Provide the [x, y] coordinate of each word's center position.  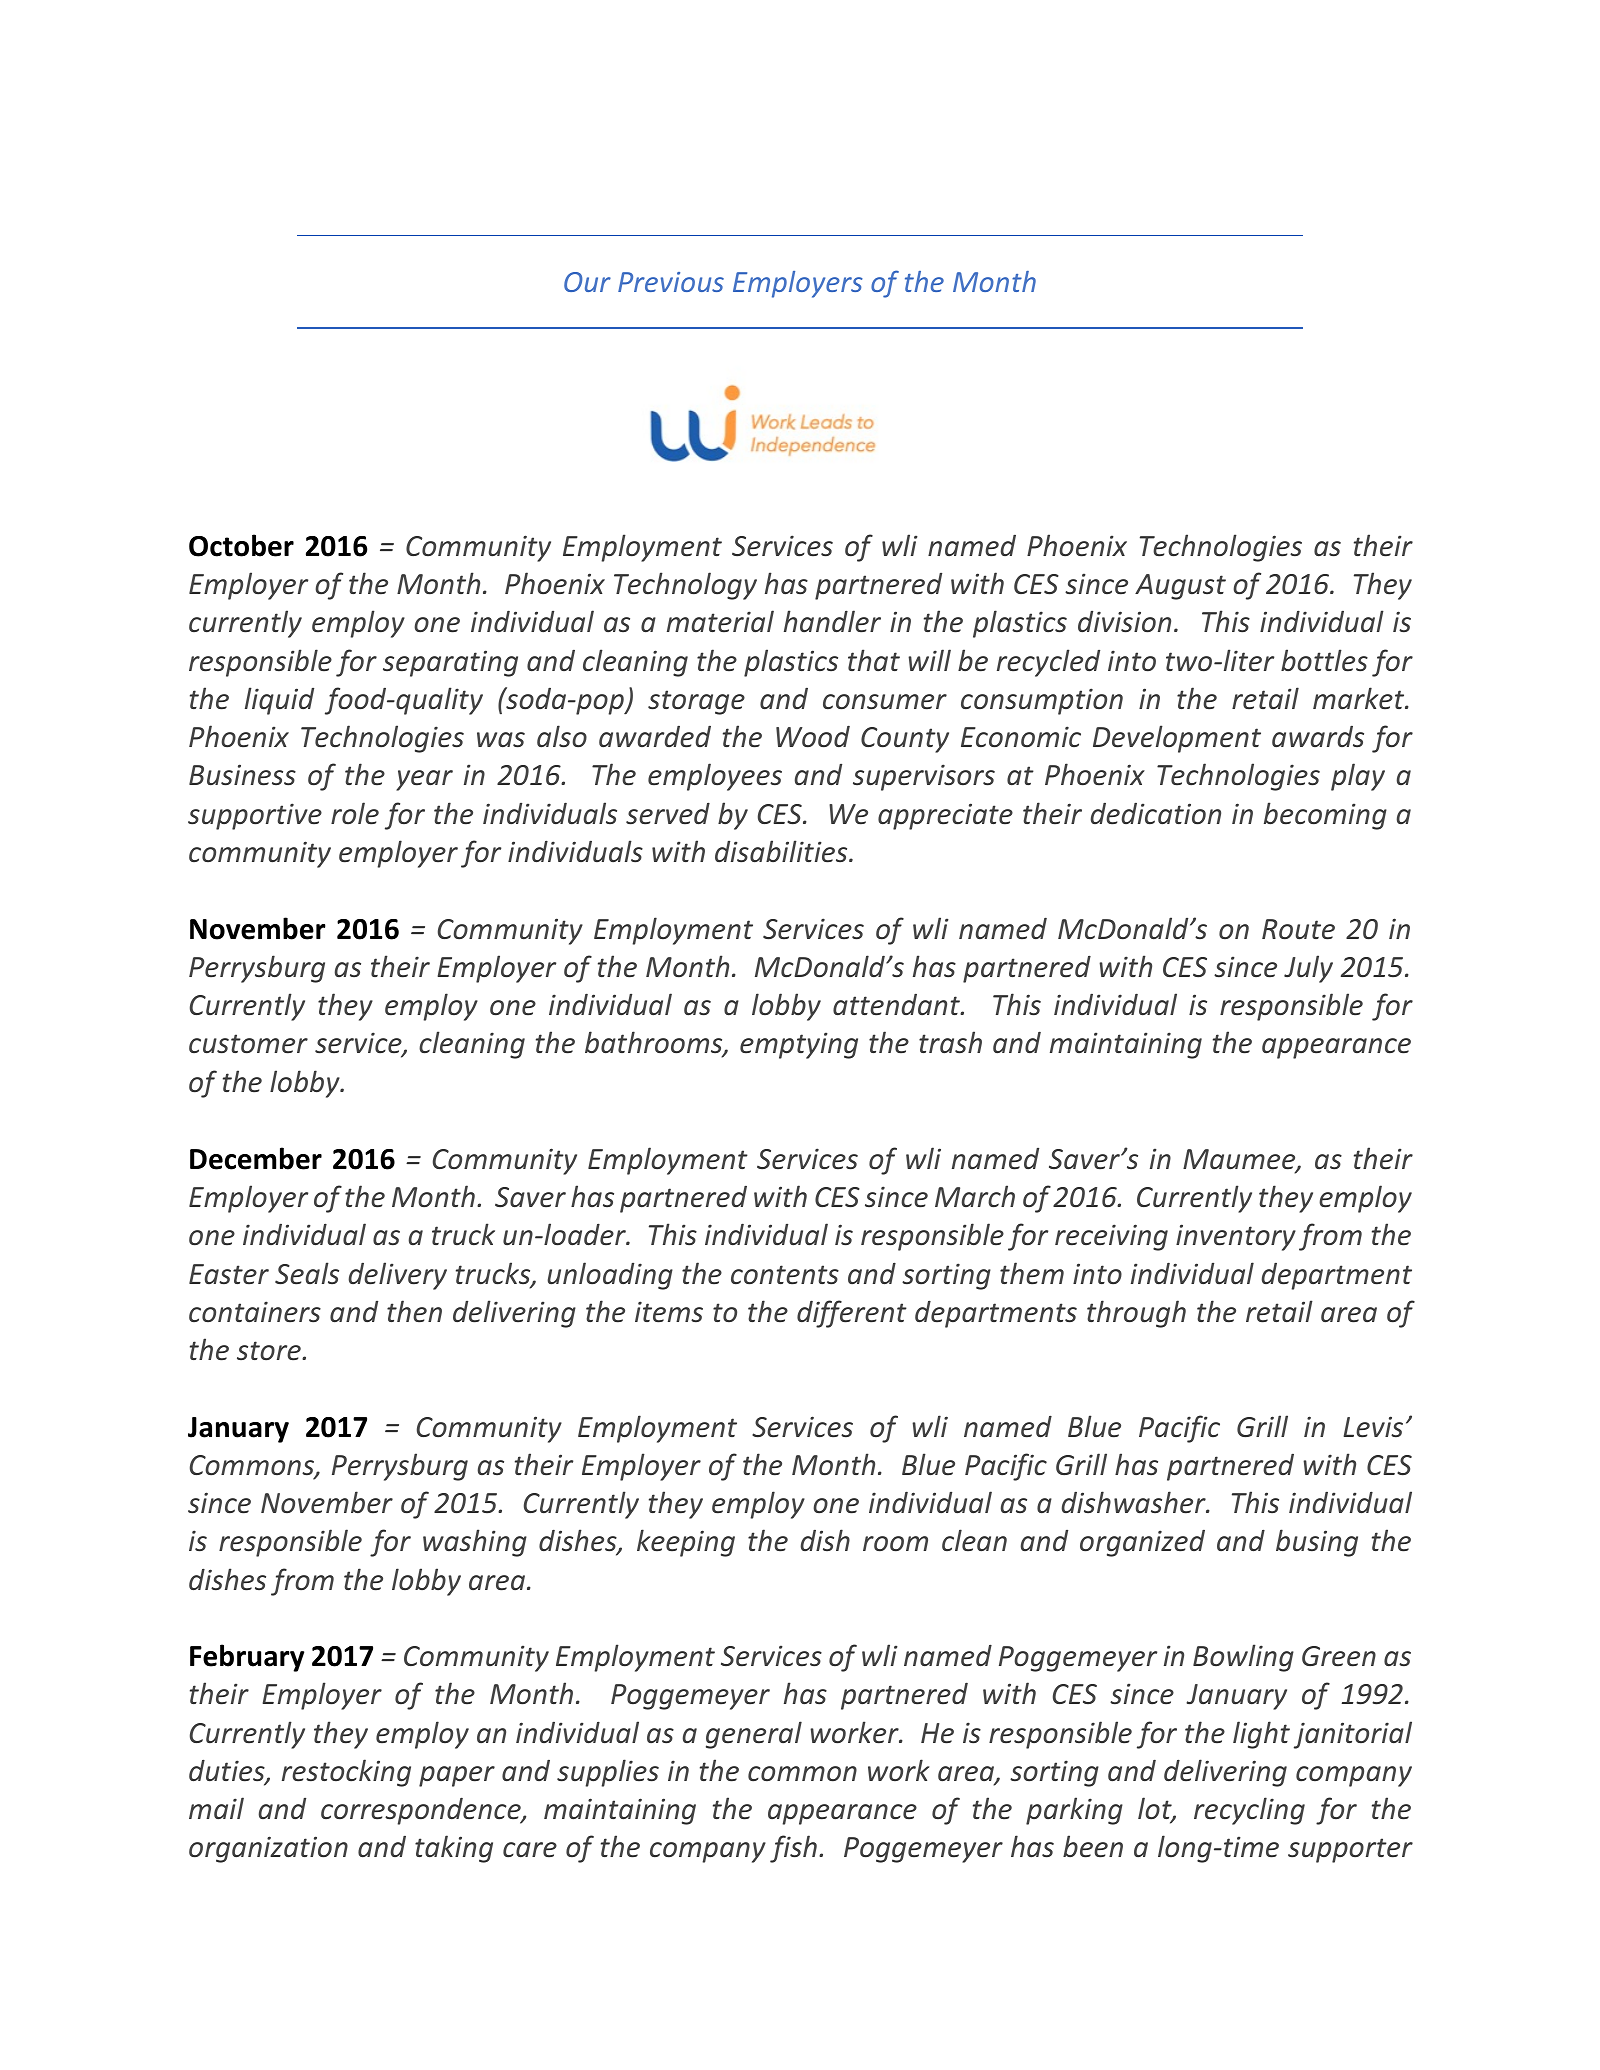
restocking [346, 1773]
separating [450, 663]
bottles [1324, 660]
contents [785, 1275]
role [355, 813]
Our [587, 282]
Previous [671, 282]
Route [1298, 929]
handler [832, 621]
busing [1317, 1543]
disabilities [782, 851]
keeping [686, 1543]
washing [475, 1543]
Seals [307, 1273]
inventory [1236, 1237]
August [1180, 587]
